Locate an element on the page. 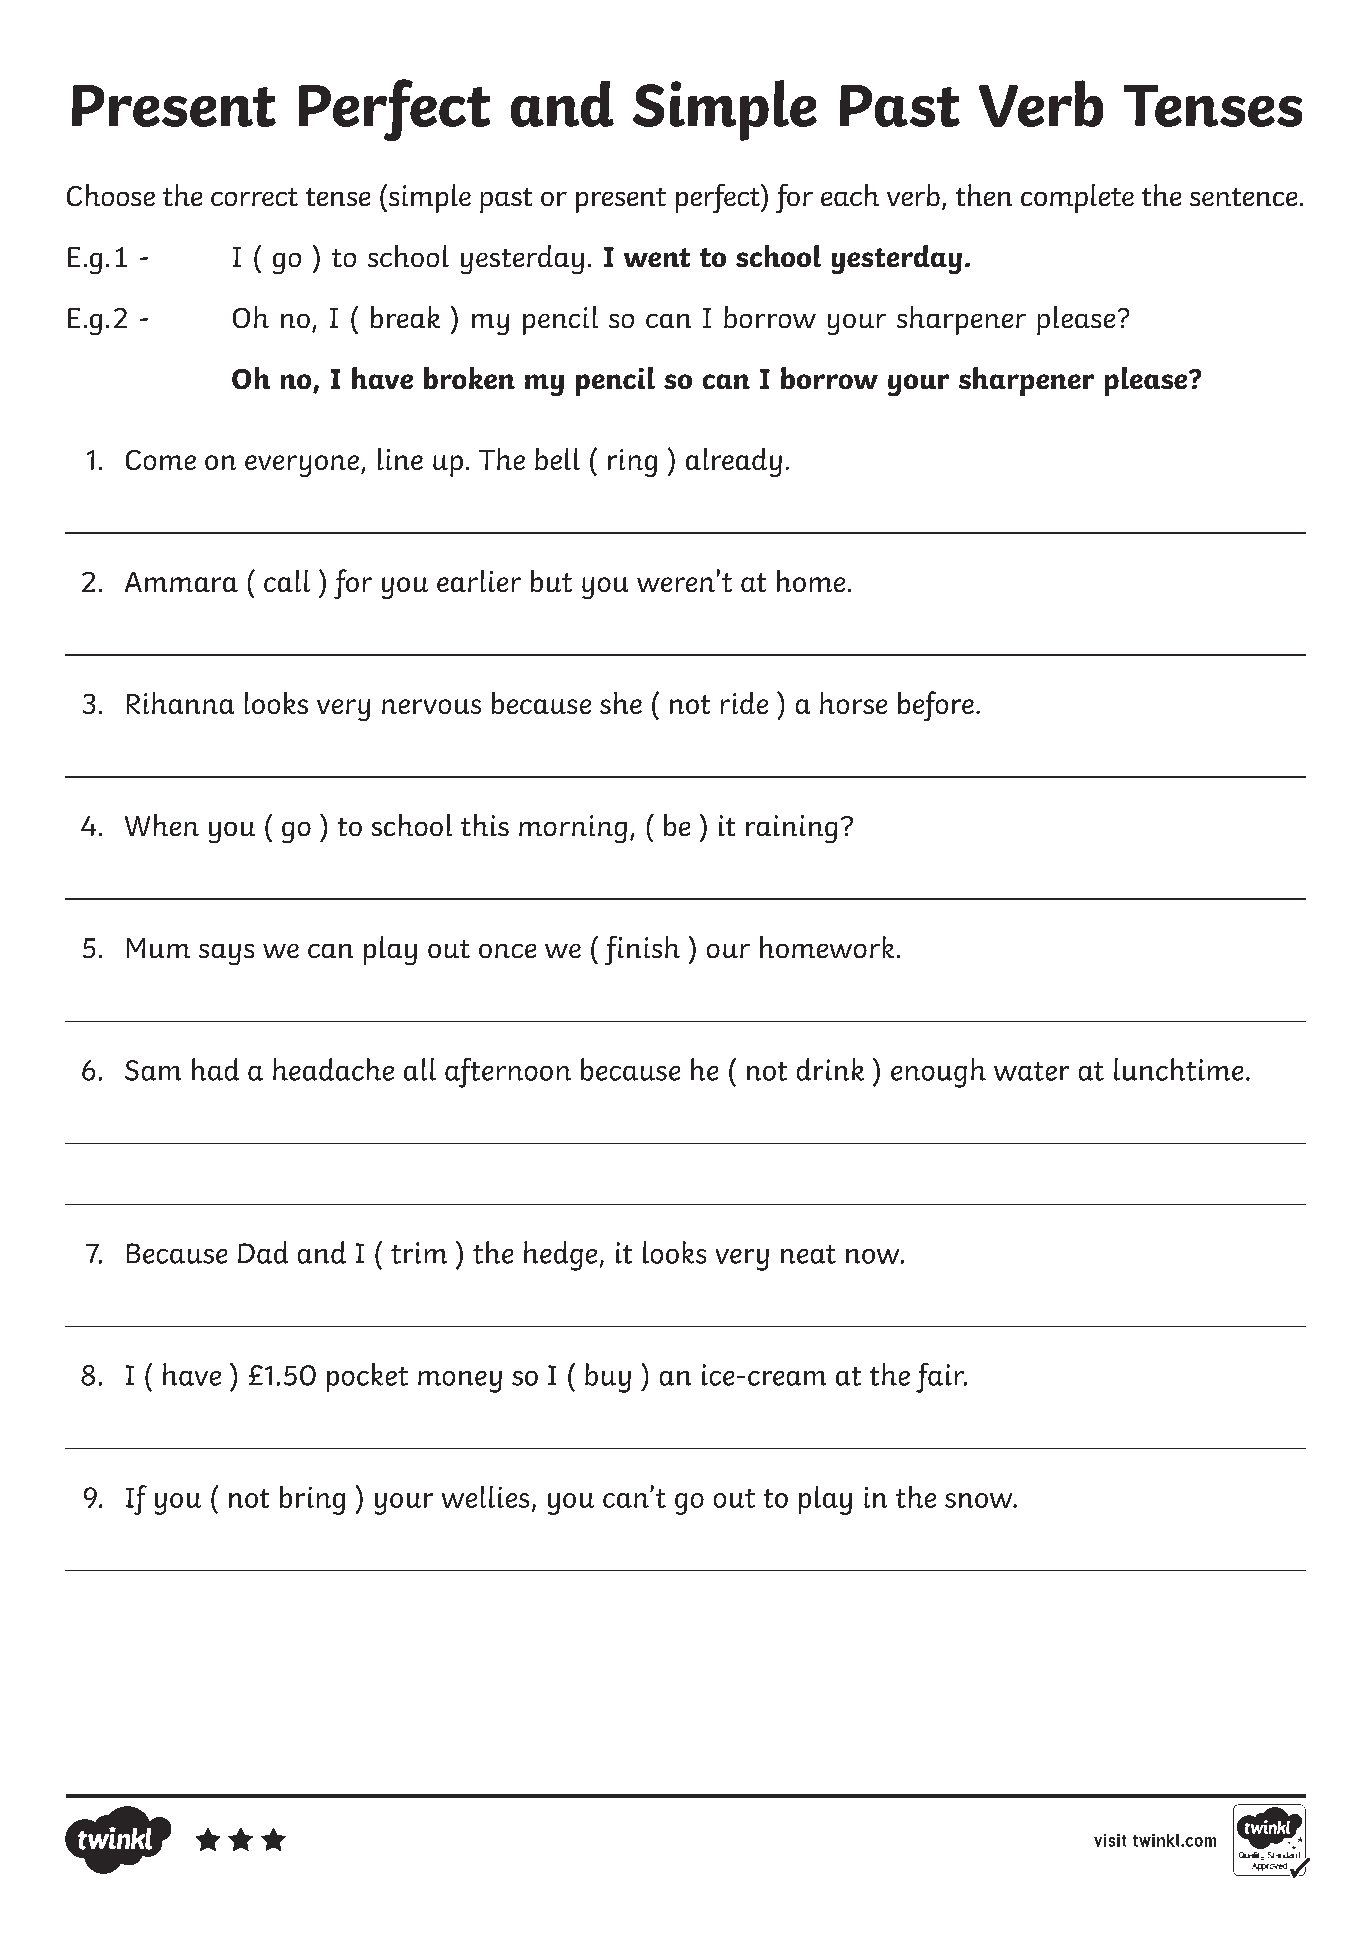 Image resolution: width=1371 pixels, height=1939 pixels. she is located at coordinates (621, 703).
